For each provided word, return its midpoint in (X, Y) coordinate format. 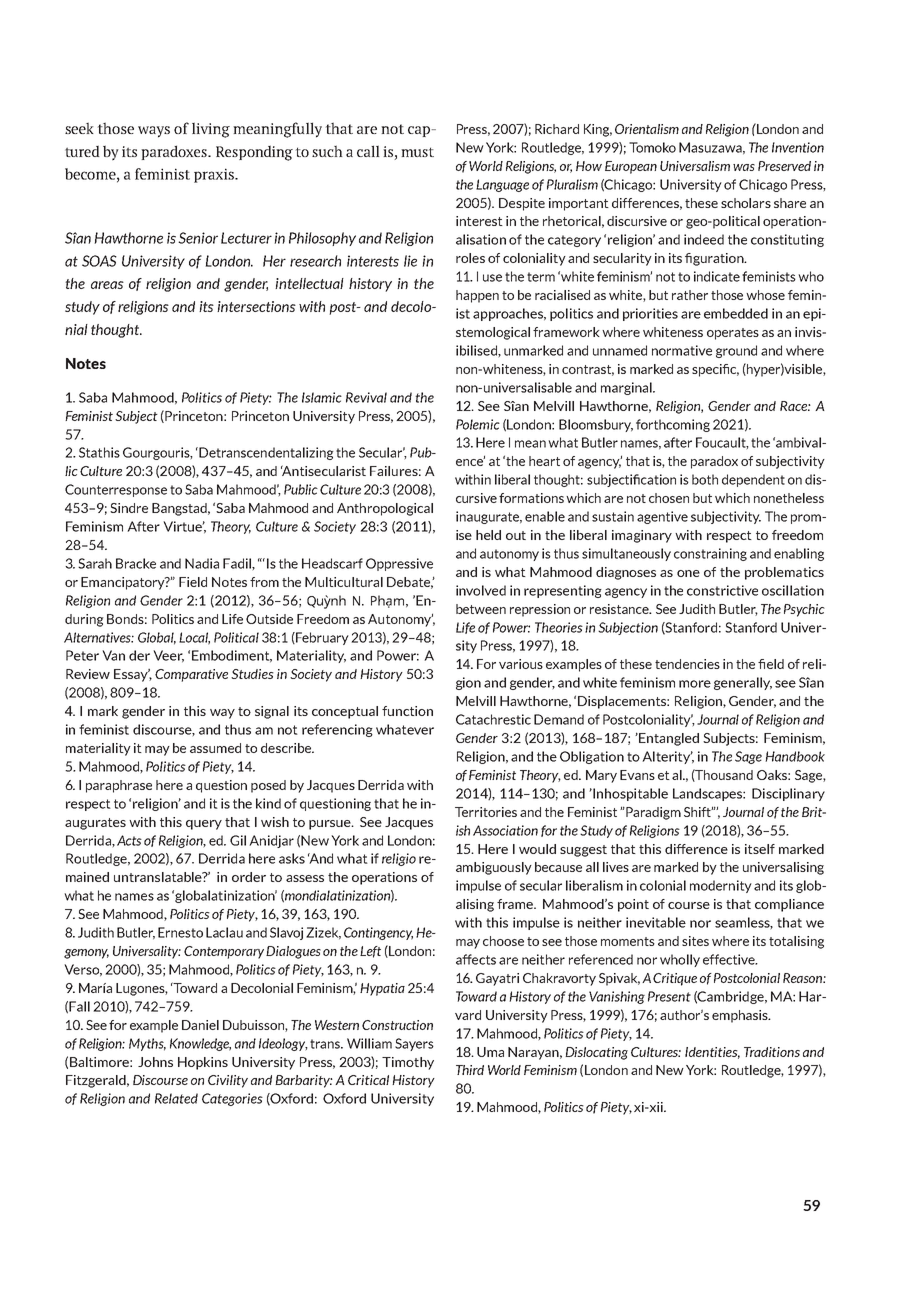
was (744, 167)
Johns (155, 1062)
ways (154, 132)
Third (470, 1070)
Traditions (772, 1052)
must (417, 152)
